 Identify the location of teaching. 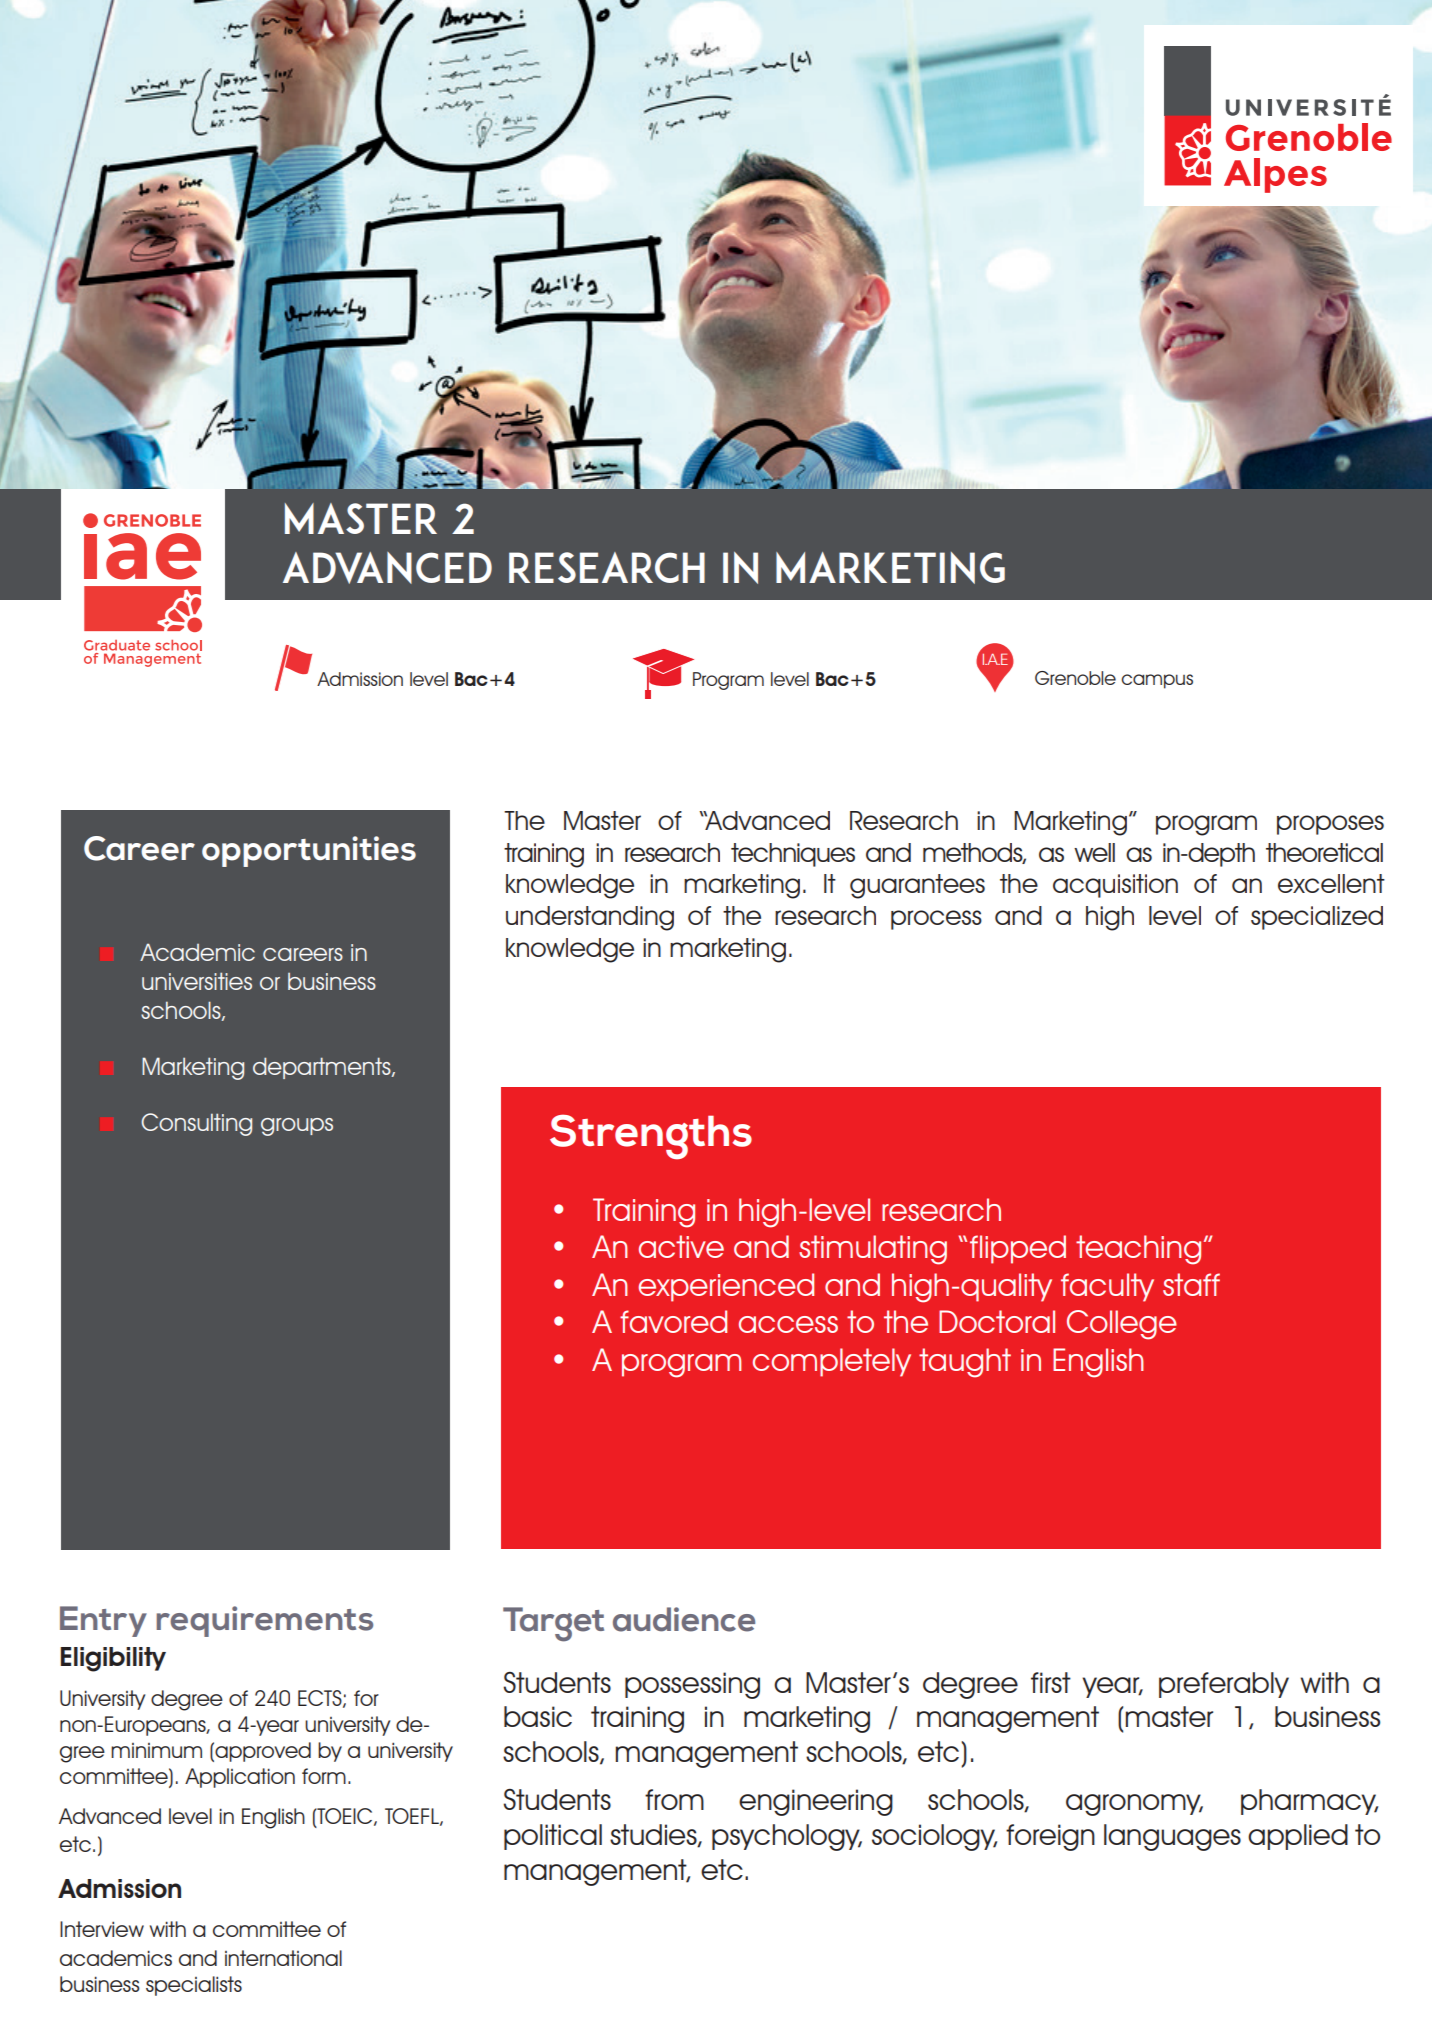
(1138, 1250).
